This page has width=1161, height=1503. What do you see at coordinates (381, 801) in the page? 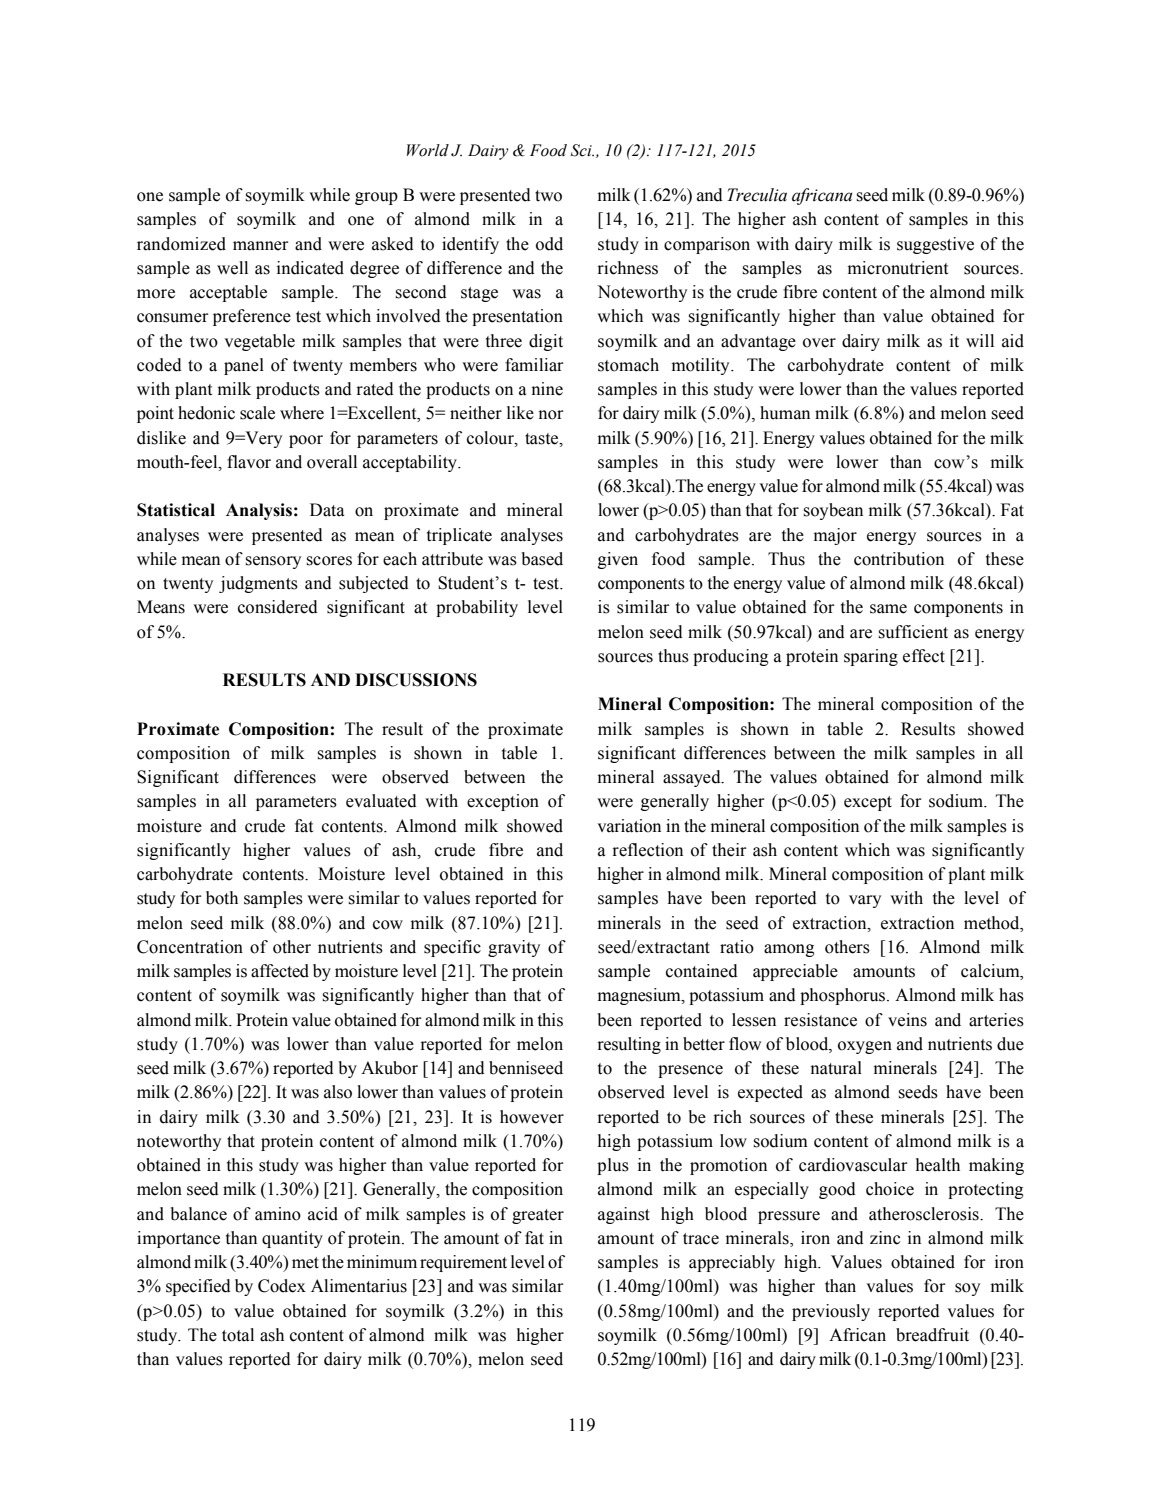
I see `evaluated` at bounding box center [381, 801].
